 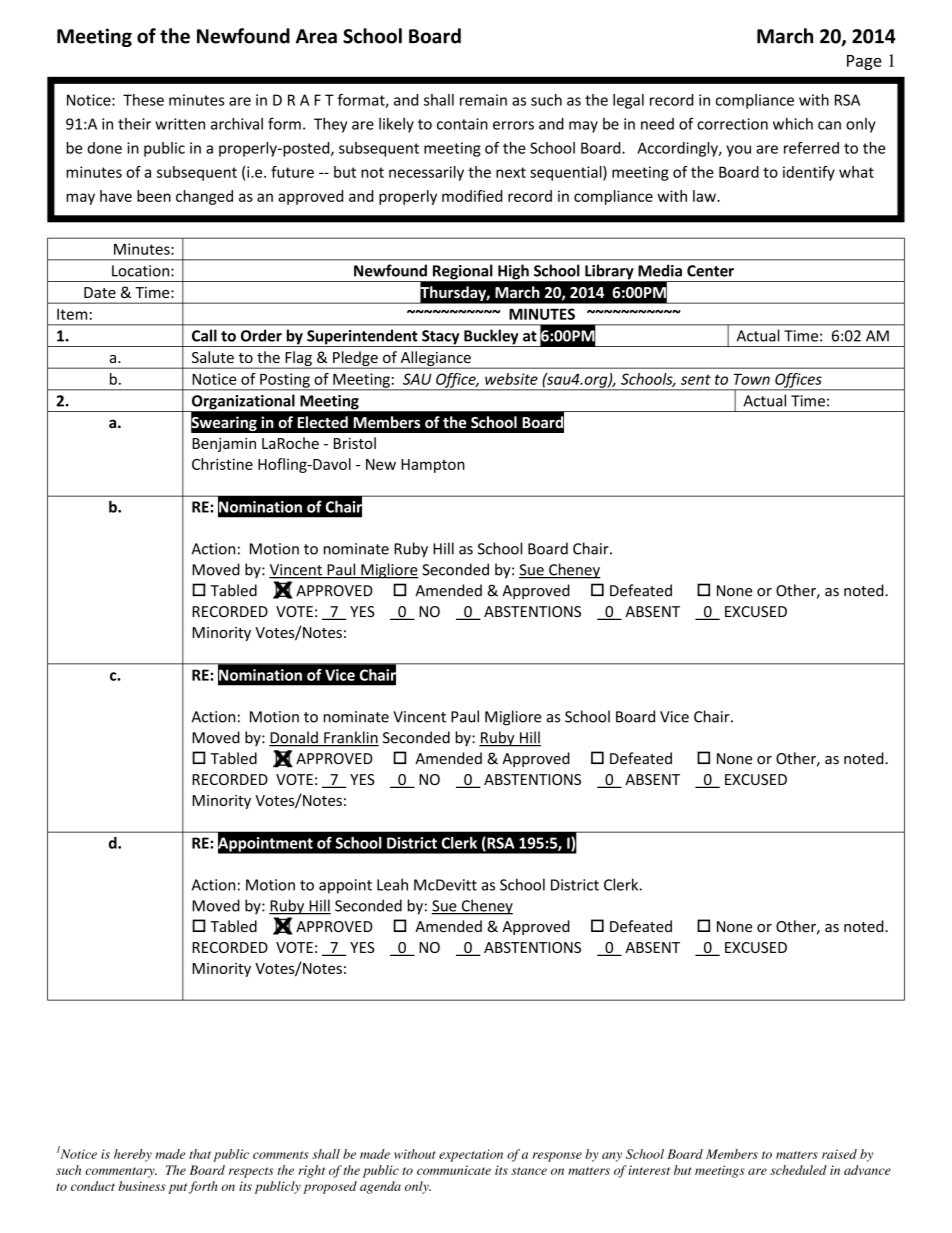 I want to click on that, so click(x=200, y=1154).
